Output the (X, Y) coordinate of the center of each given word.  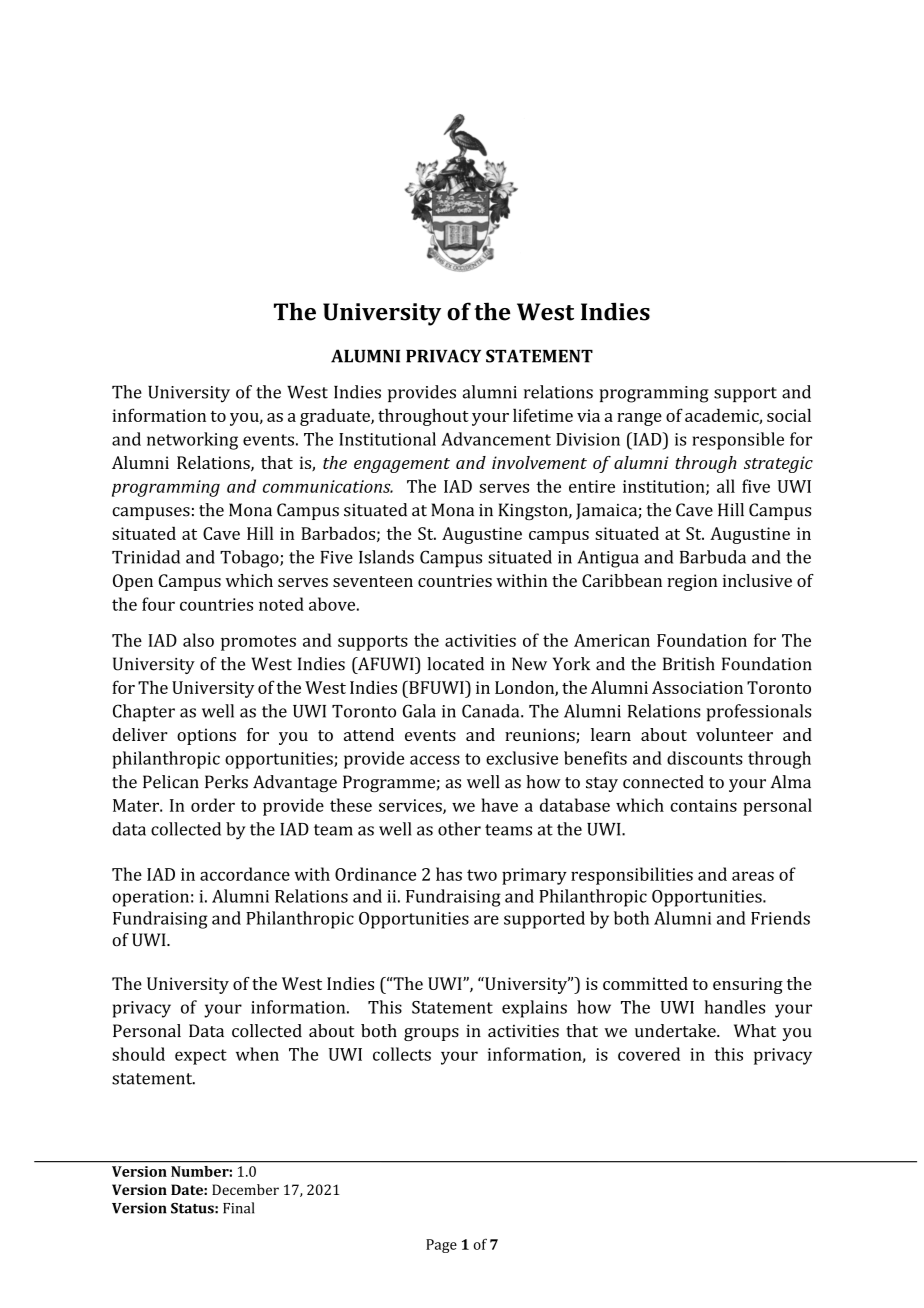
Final (238, 1208)
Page (441, 1246)
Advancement (496, 439)
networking (192, 441)
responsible (738, 441)
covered (649, 1054)
